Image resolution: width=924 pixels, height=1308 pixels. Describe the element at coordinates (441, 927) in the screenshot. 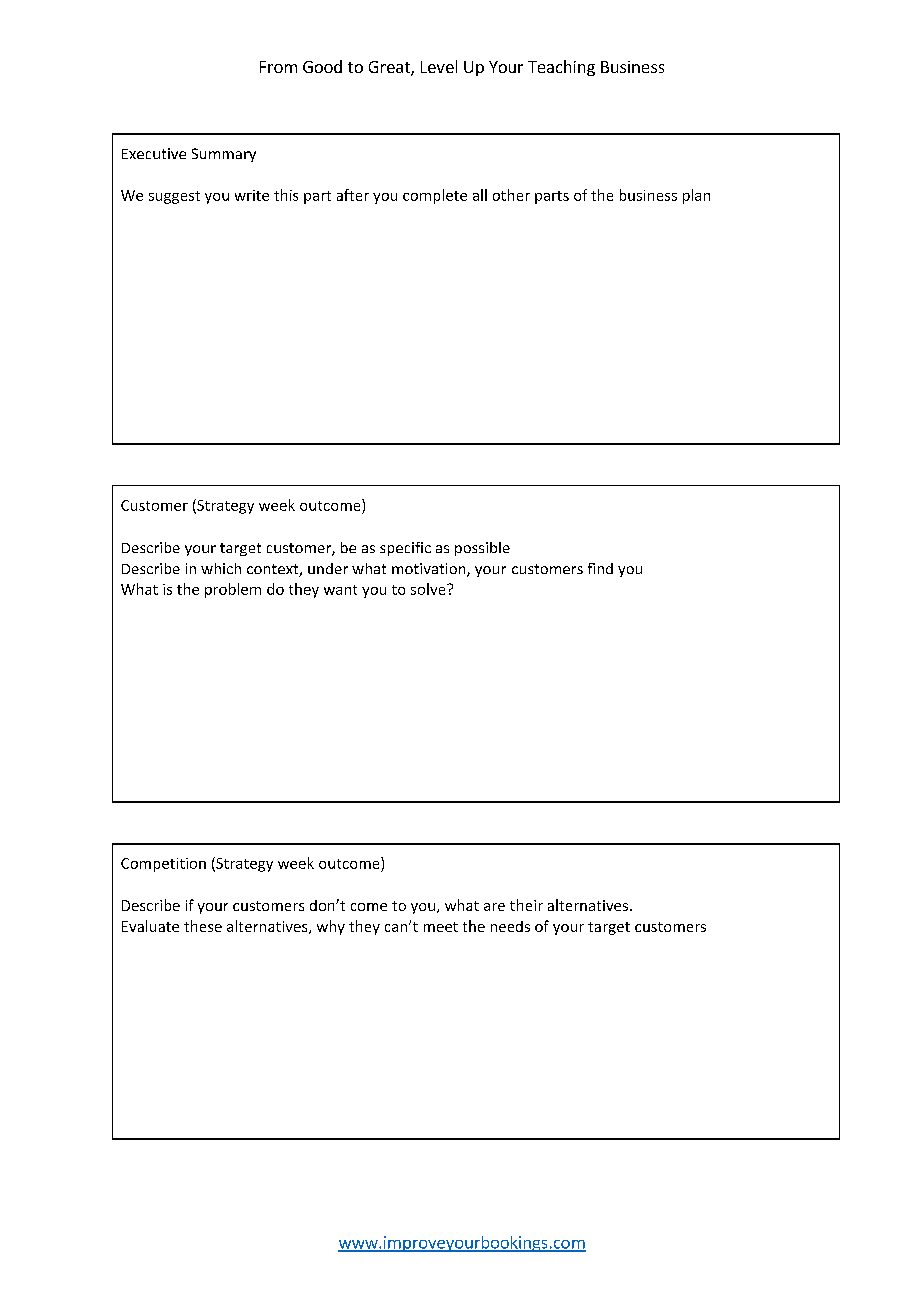

I see `meet` at that location.
